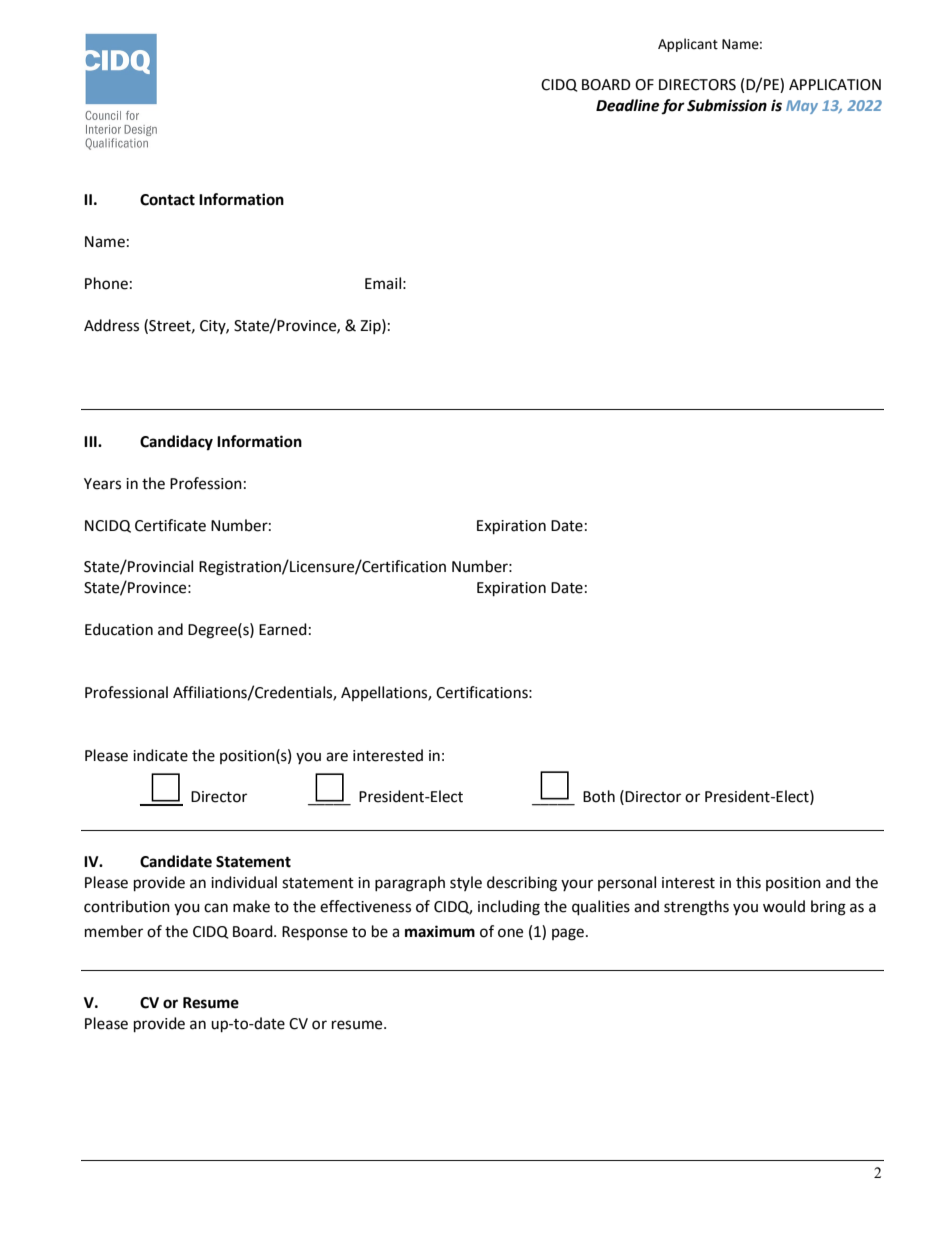 Image resolution: width=952 pixels, height=1233 pixels. I want to click on Contact, so click(167, 200).
